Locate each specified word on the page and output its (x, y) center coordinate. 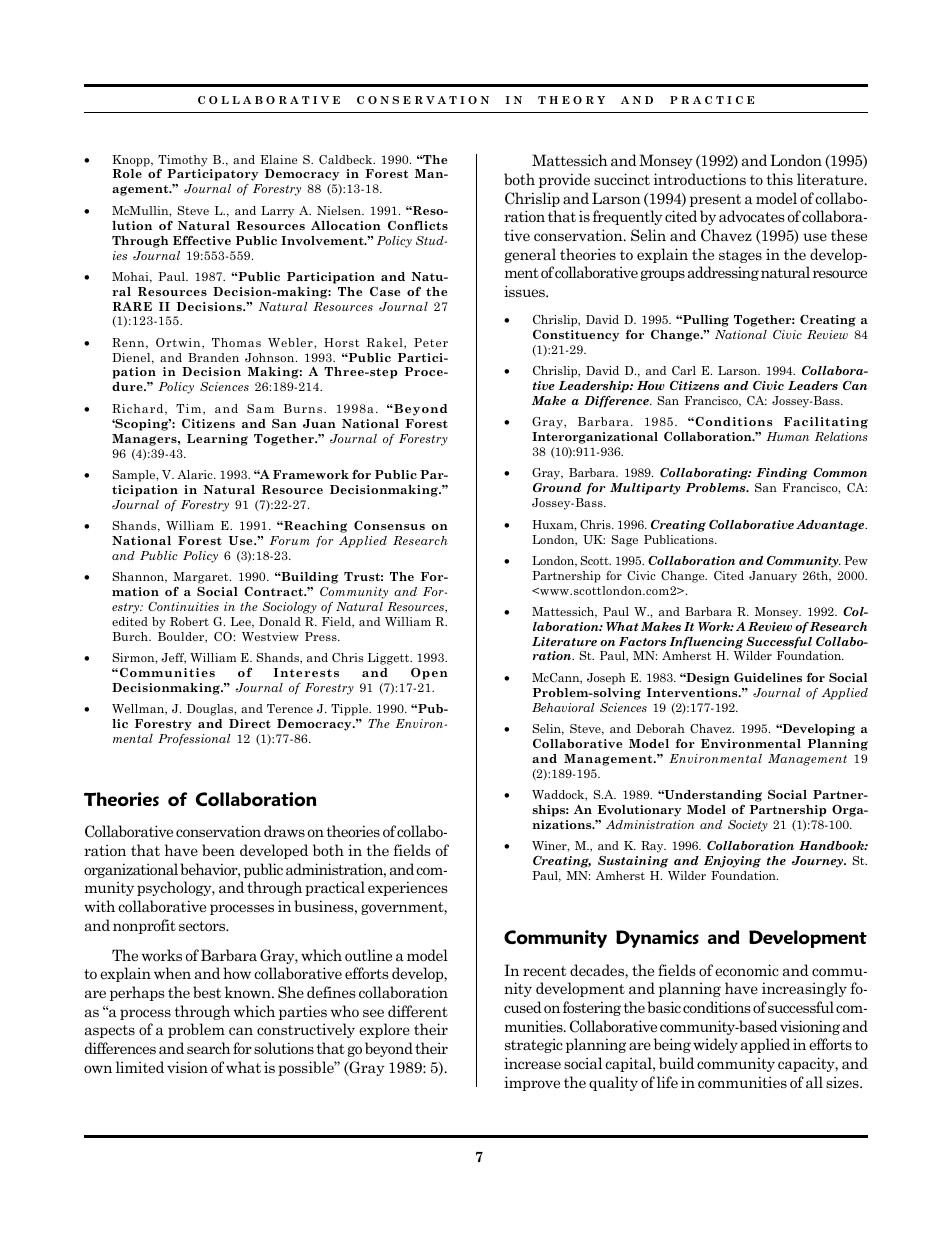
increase (532, 1063)
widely (715, 1045)
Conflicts (418, 225)
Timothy (183, 162)
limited (140, 1067)
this (779, 179)
